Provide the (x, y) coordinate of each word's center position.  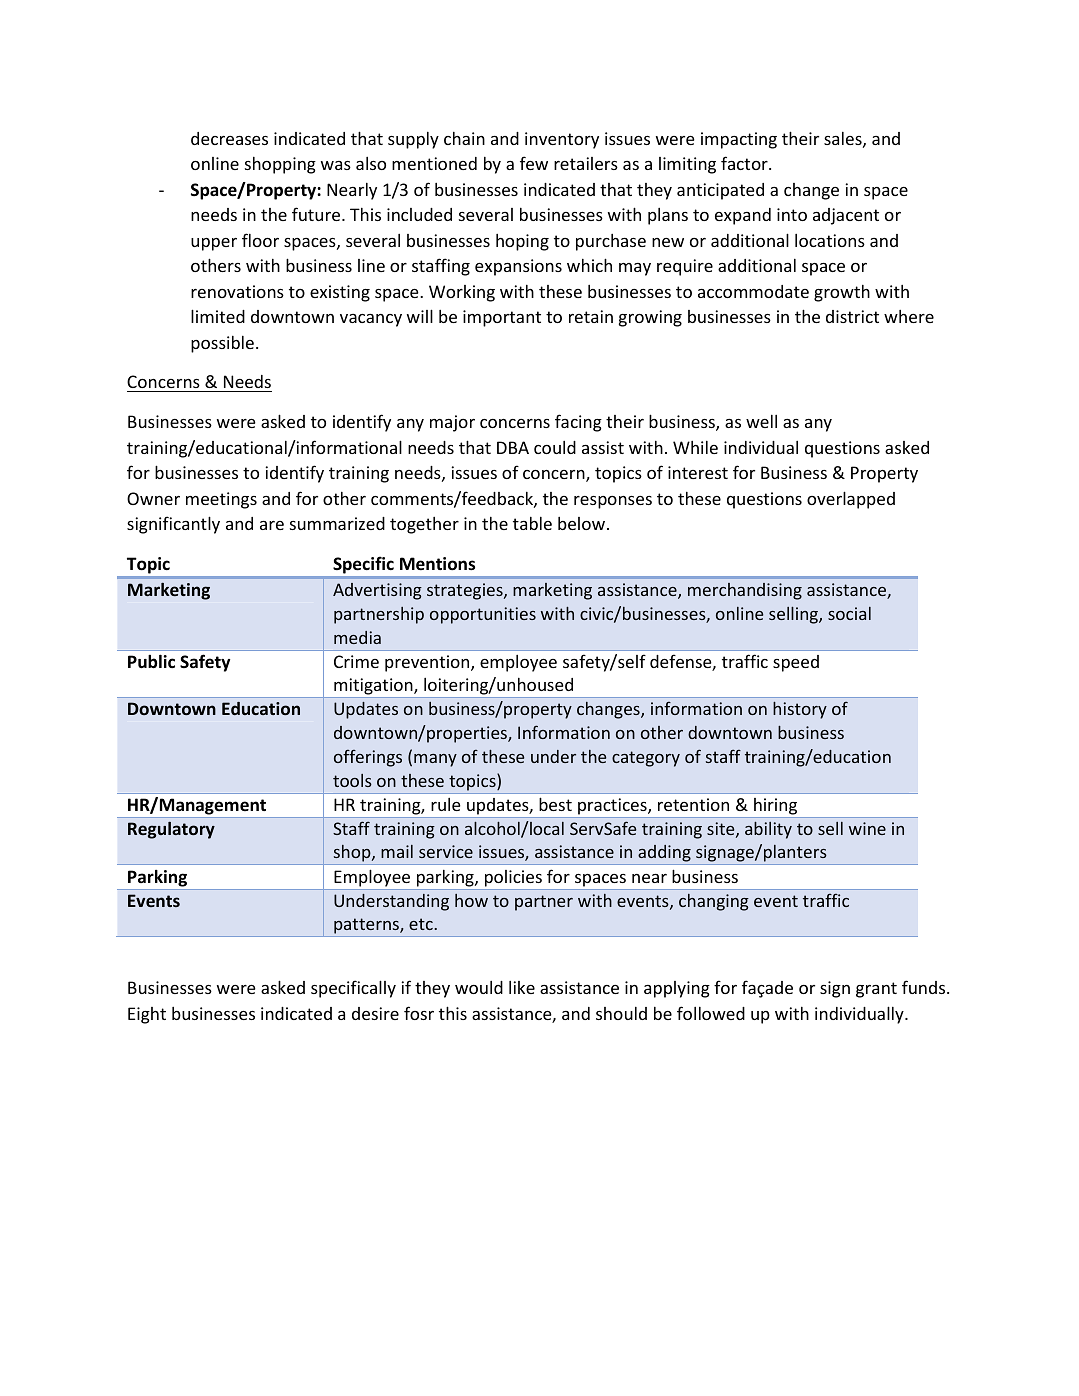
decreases (229, 138)
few (534, 163)
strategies (466, 591)
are (272, 525)
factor (745, 163)
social (849, 613)
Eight (147, 1015)
